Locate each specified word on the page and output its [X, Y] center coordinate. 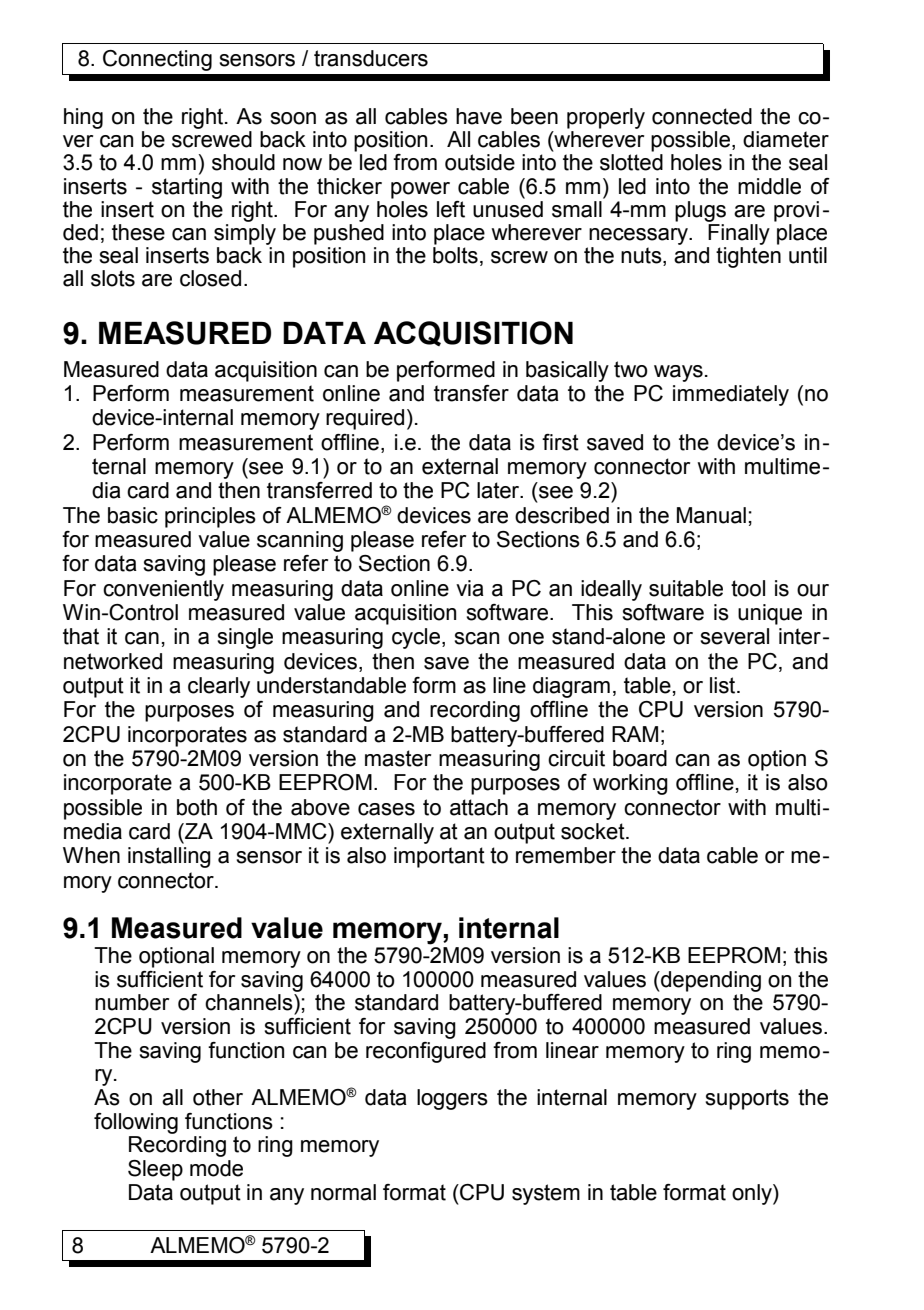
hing [83, 118]
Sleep [155, 1170]
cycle [417, 638]
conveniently [163, 590]
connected [702, 116]
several [734, 636]
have [479, 116]
